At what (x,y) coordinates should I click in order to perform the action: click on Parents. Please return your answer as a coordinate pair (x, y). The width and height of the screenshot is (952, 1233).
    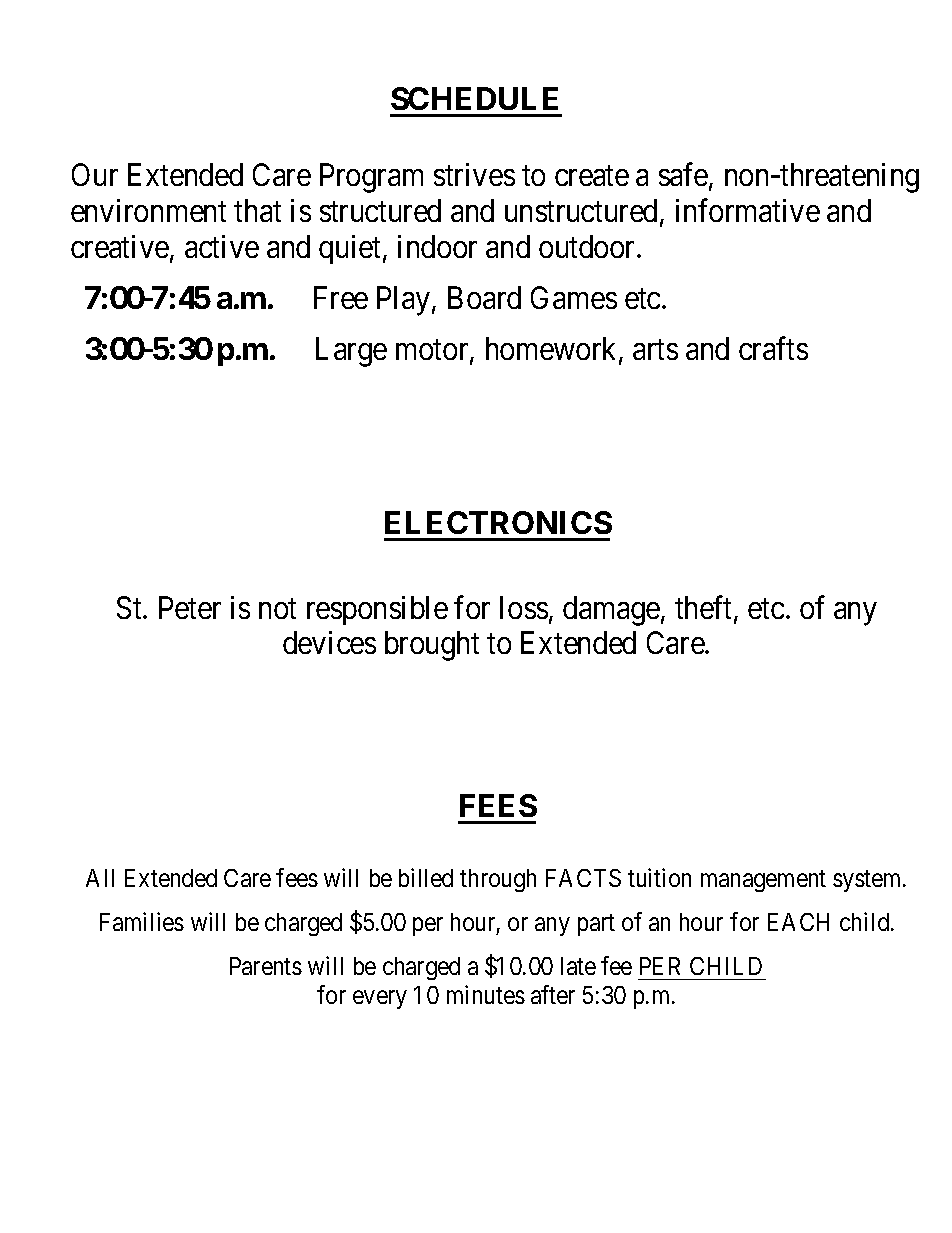
    Looking at the image, I should click on (266, 966).
